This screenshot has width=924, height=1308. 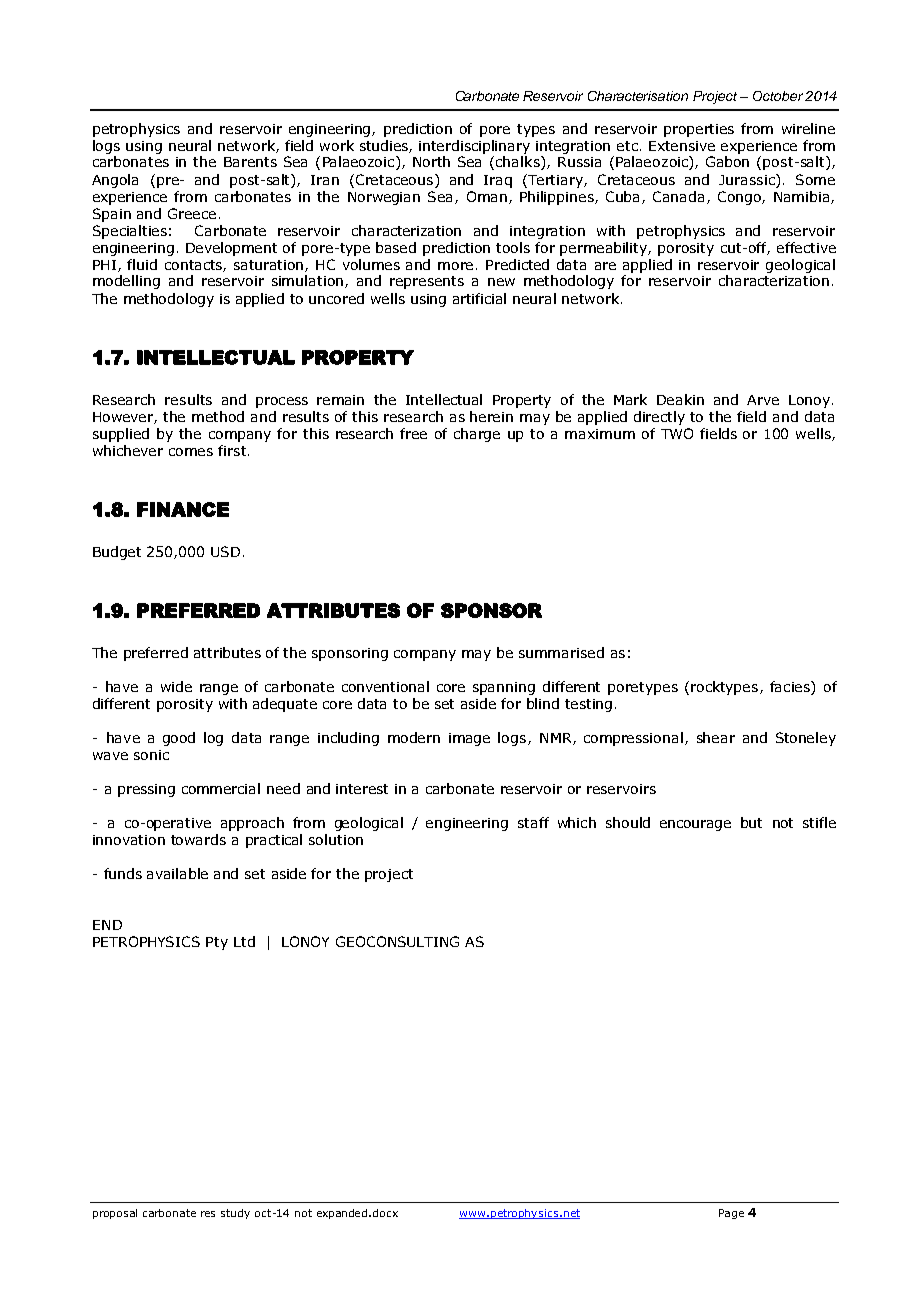 What do you see at coordinates (250, 162) in the screenshot?
I see `Barents` at bounding box center [250, 162].
